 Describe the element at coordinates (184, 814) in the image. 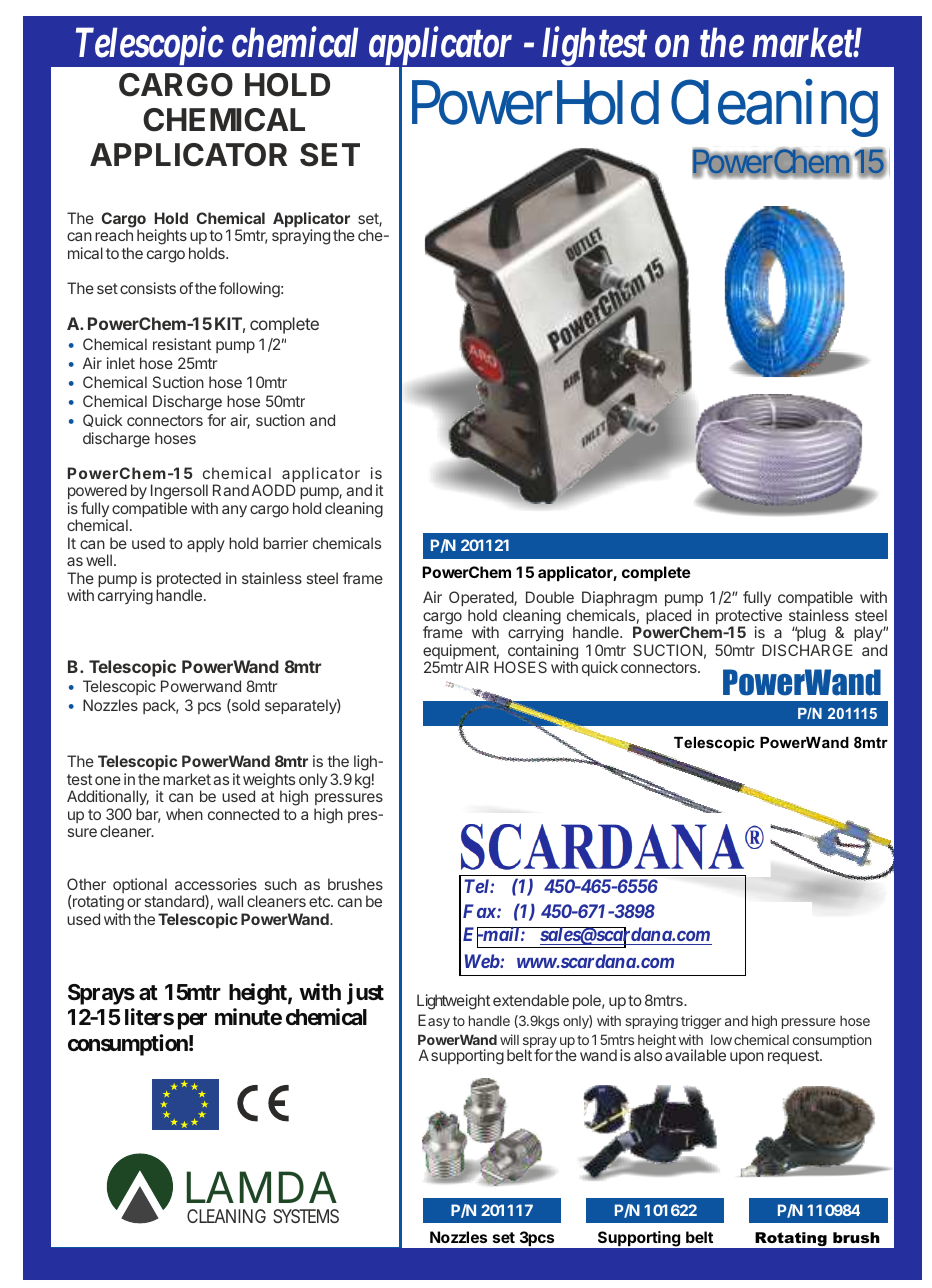

I see `when` at that location.
